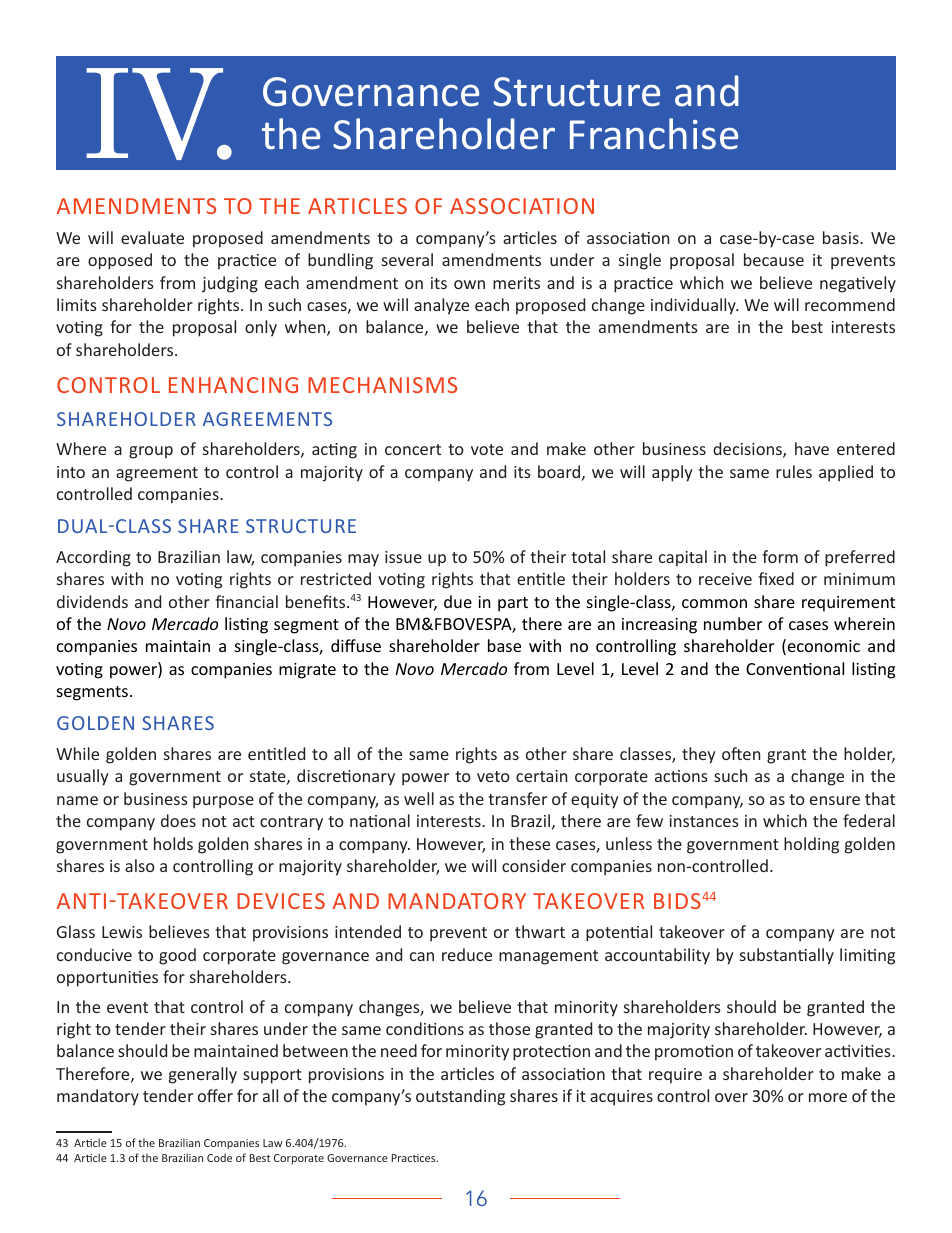 The height and width of the screenshot is (1233, 952). I want to click on vote, so click(487, 449).
